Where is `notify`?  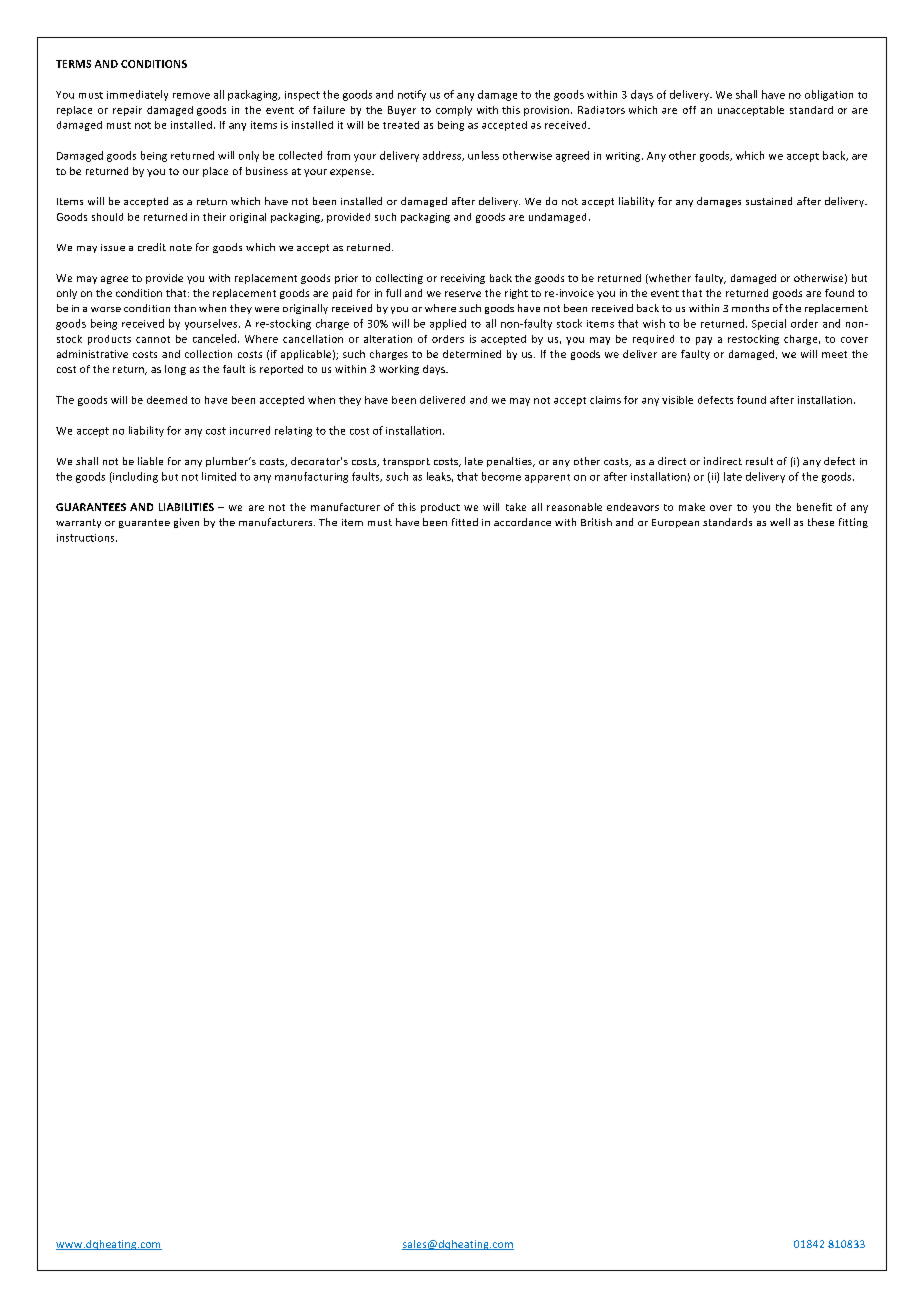 notify is located at coordinates (412, 95).
